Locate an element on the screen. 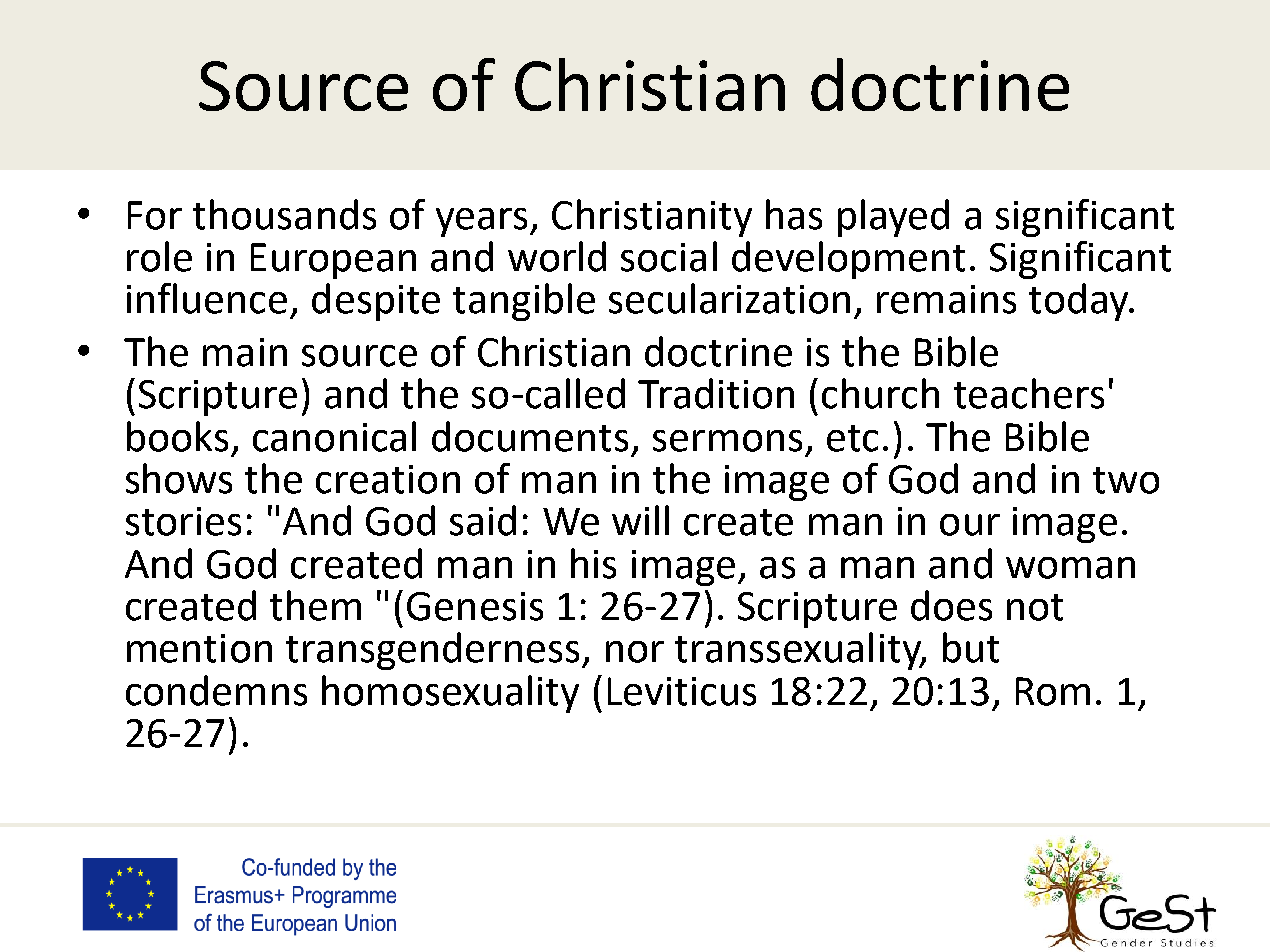 The width and height of the screenshot is (1270, 952). his is located at coordinates (593, 563).
